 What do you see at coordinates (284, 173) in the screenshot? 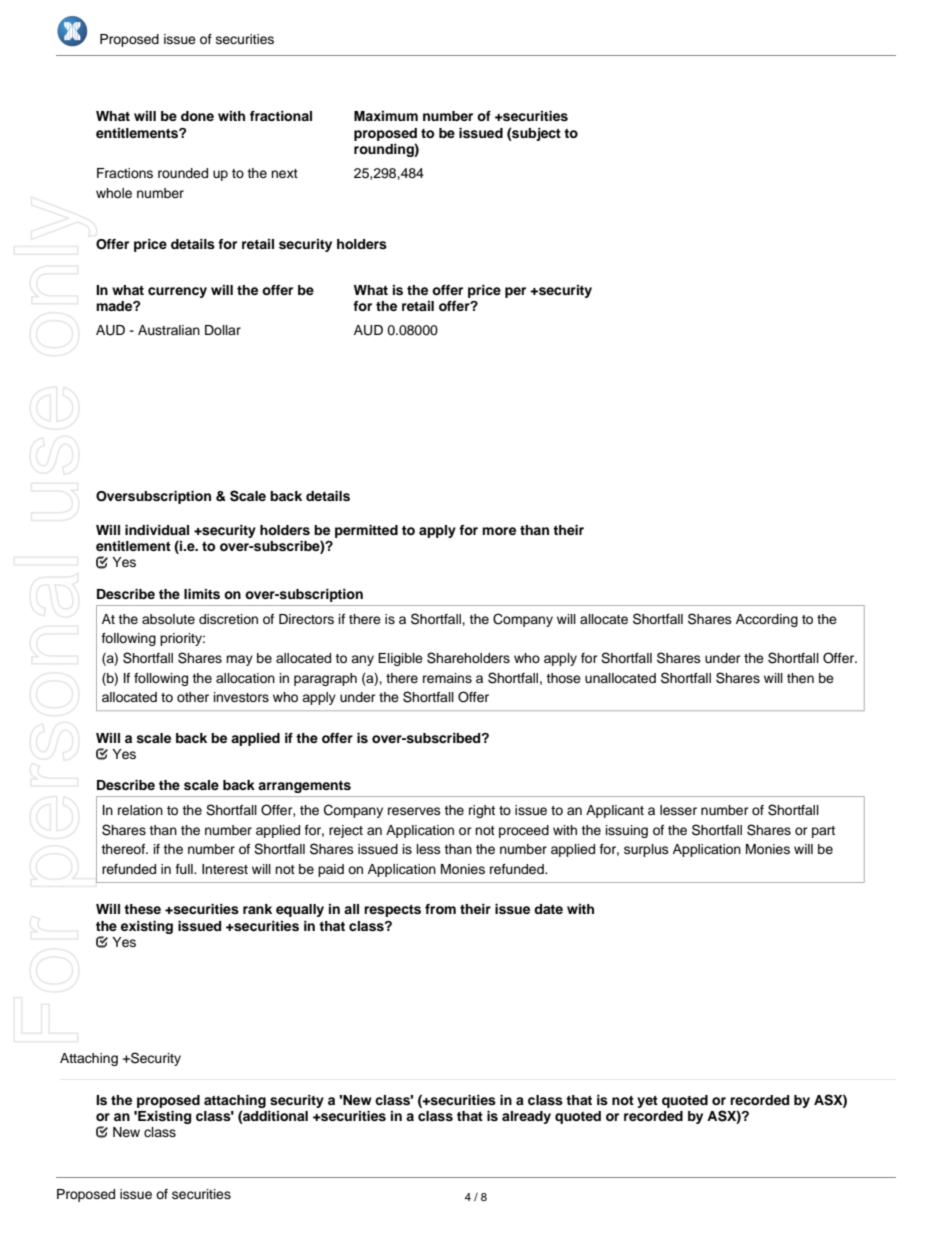
I see `next` at bounding box center [284, 173].
